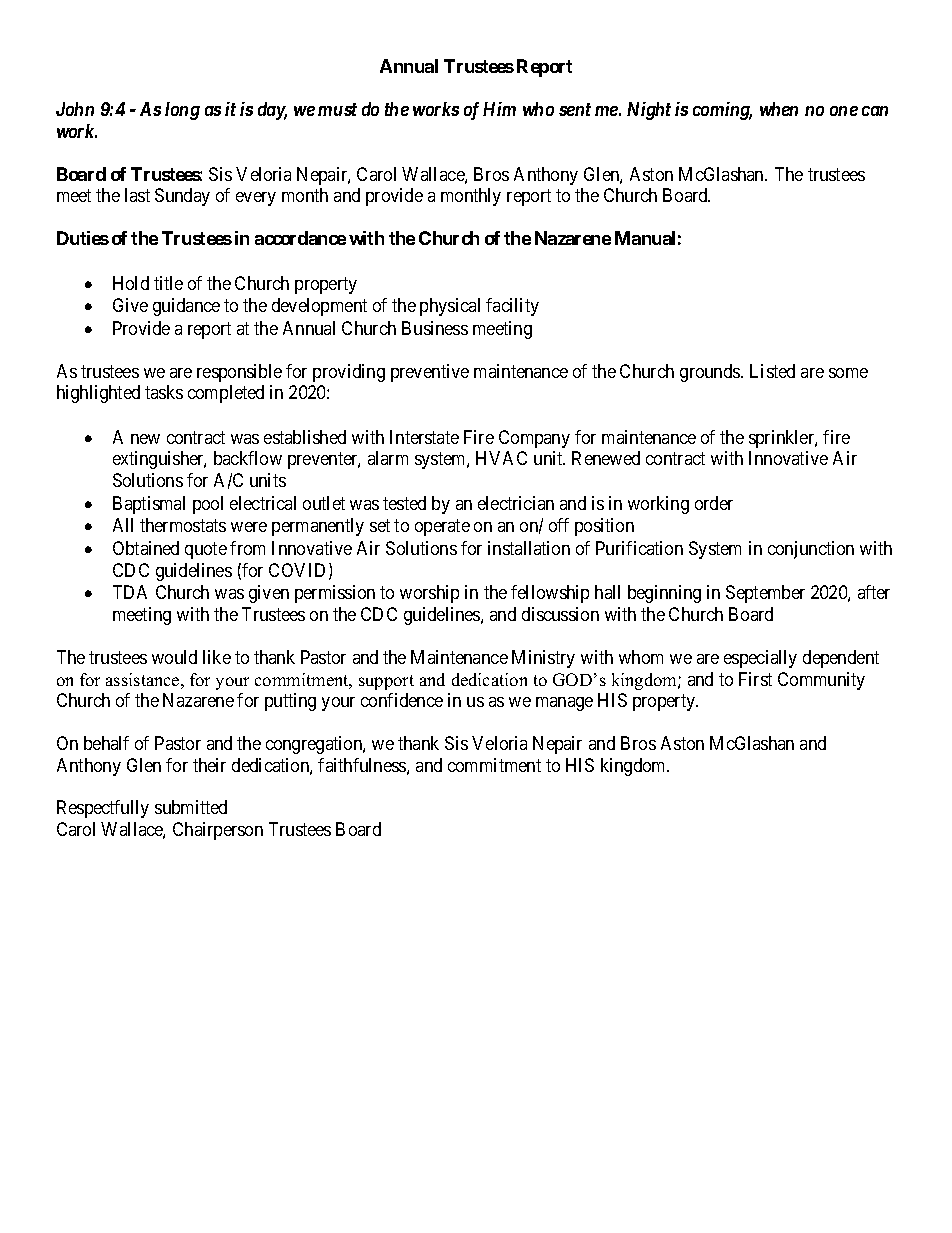 The width and height of the document is (952, 1233). What do you see at coordinates (772, 371) in the document?
I see `Listed` at bounding box center [772, 371].
